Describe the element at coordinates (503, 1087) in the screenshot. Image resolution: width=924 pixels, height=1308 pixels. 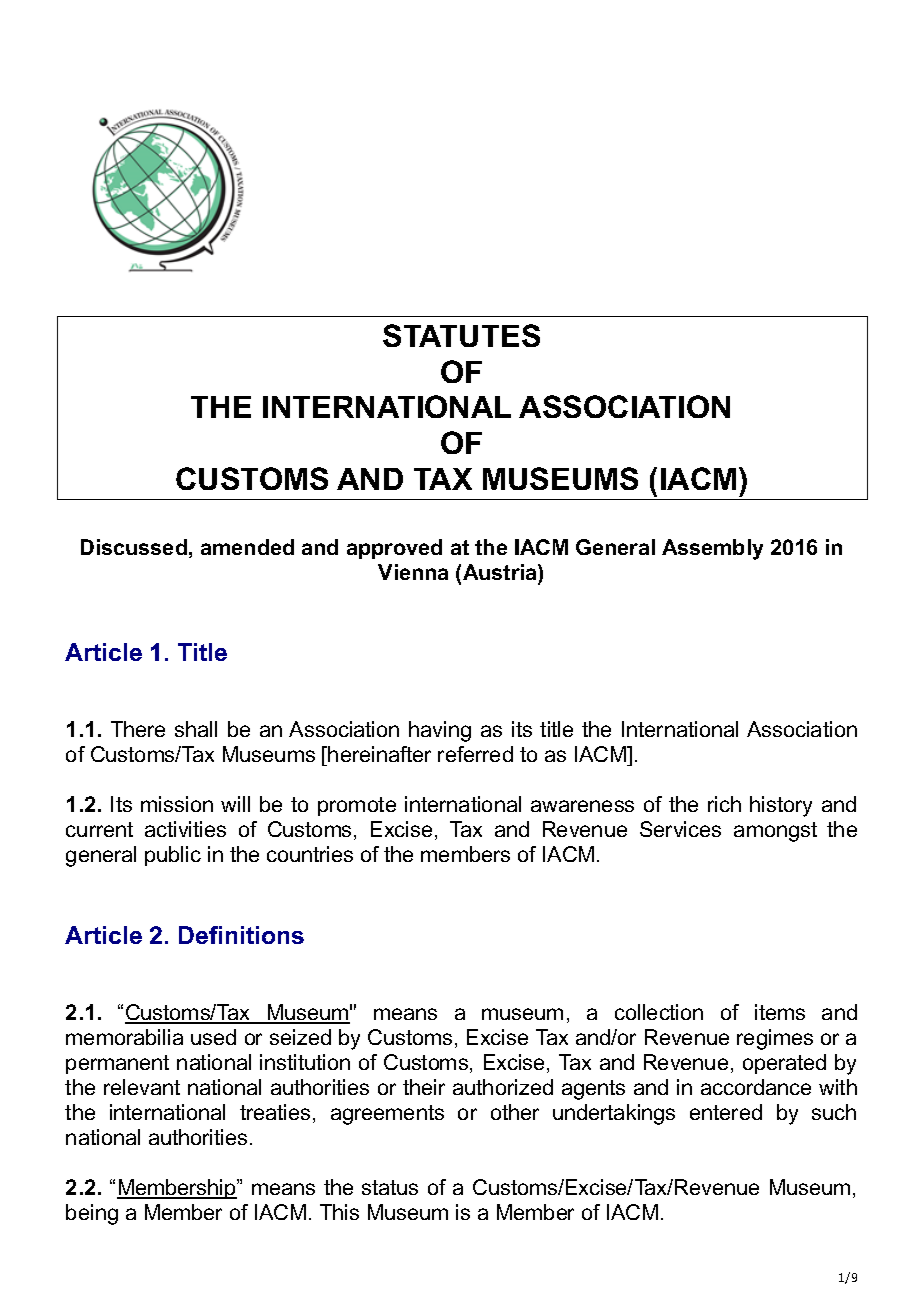
I see `authorized` at that location.
